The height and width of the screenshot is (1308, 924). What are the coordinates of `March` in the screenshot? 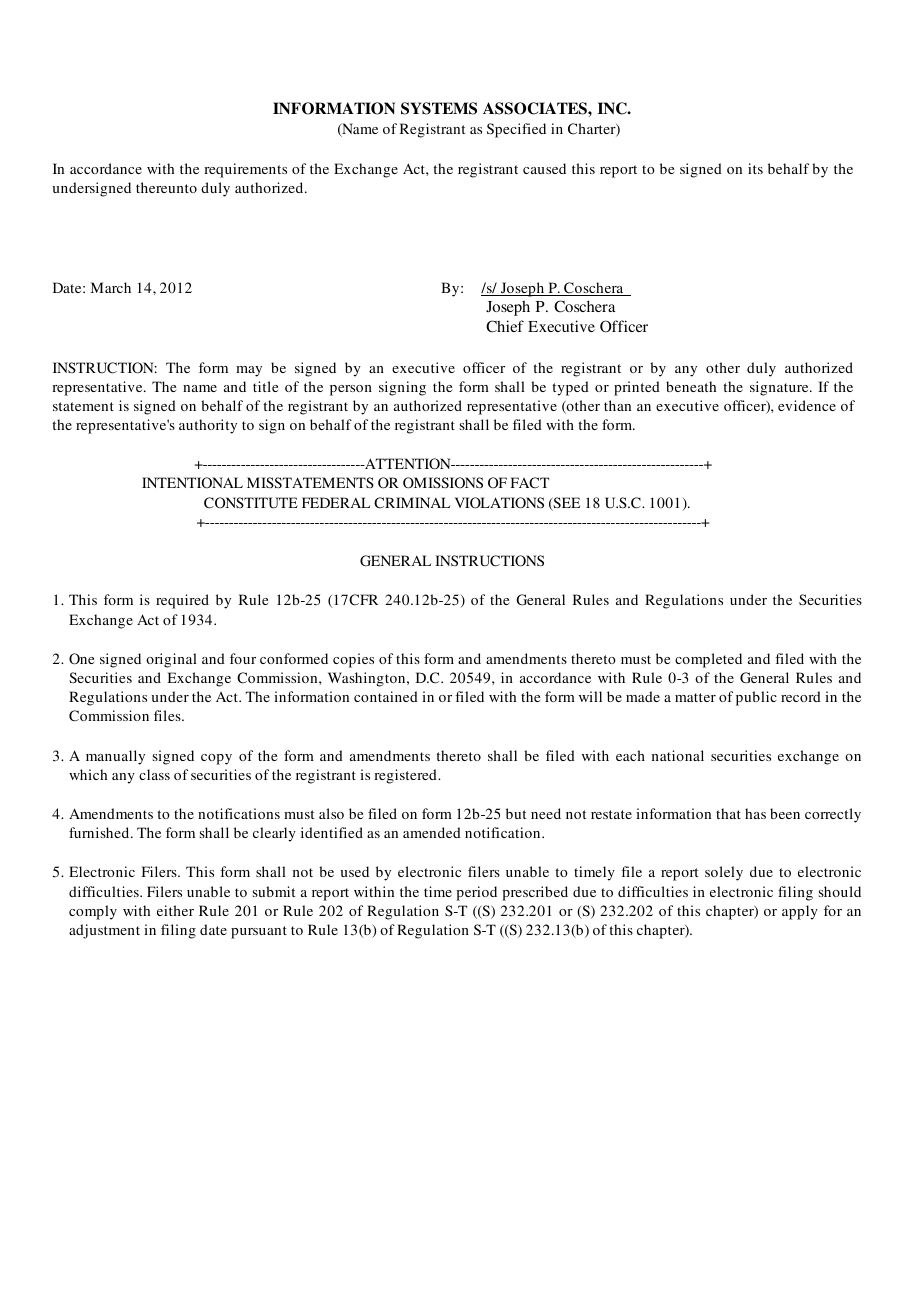 It's located at (111, 287).
